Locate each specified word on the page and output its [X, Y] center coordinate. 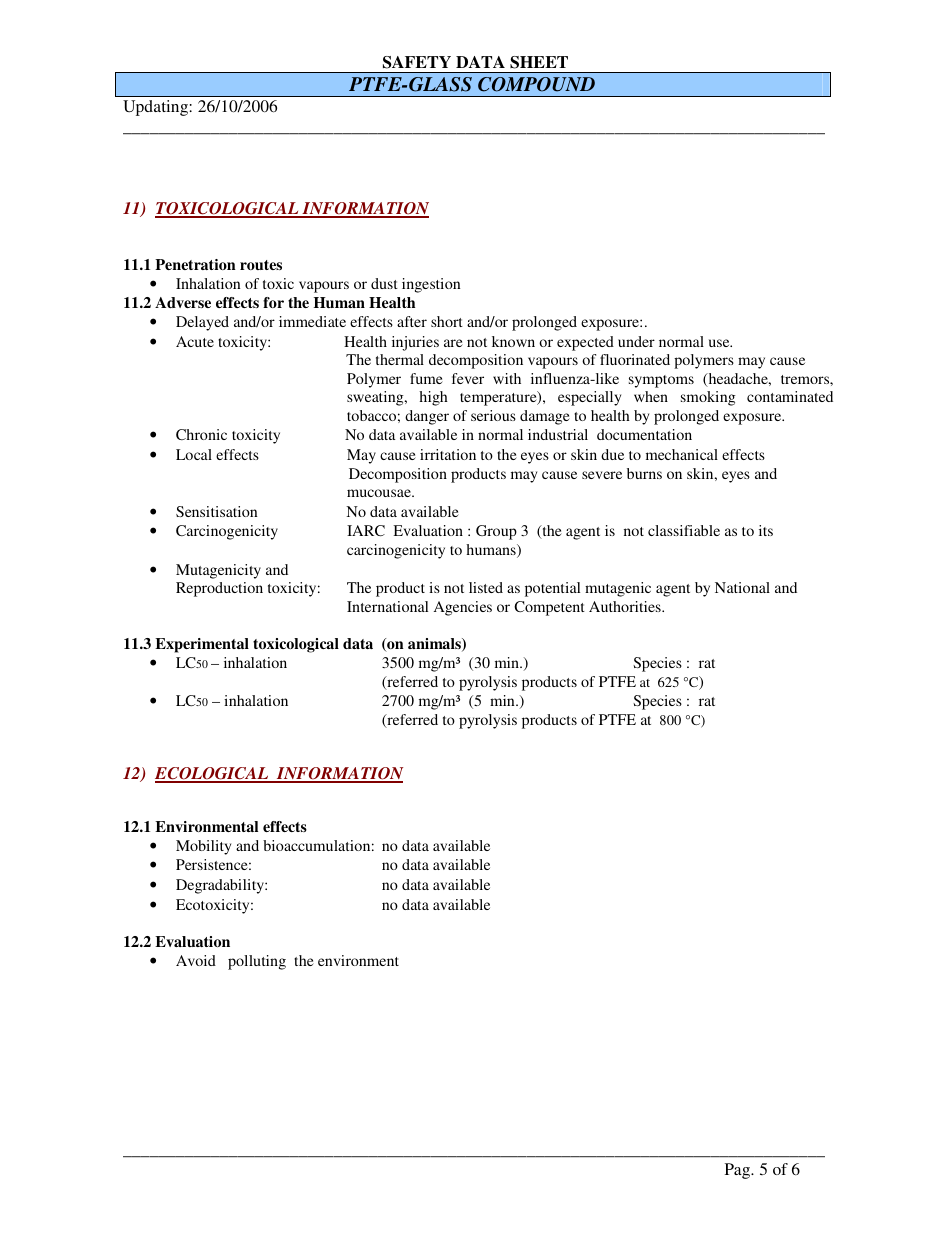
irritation [448, 454]
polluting [257, 962]
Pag [739, 1171]
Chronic [201, 434]
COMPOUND [536, 84]
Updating [156, 108]
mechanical [682, 454]
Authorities [626, 606]
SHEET [539, 62]
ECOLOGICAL [213, 774]
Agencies [463, 608]
